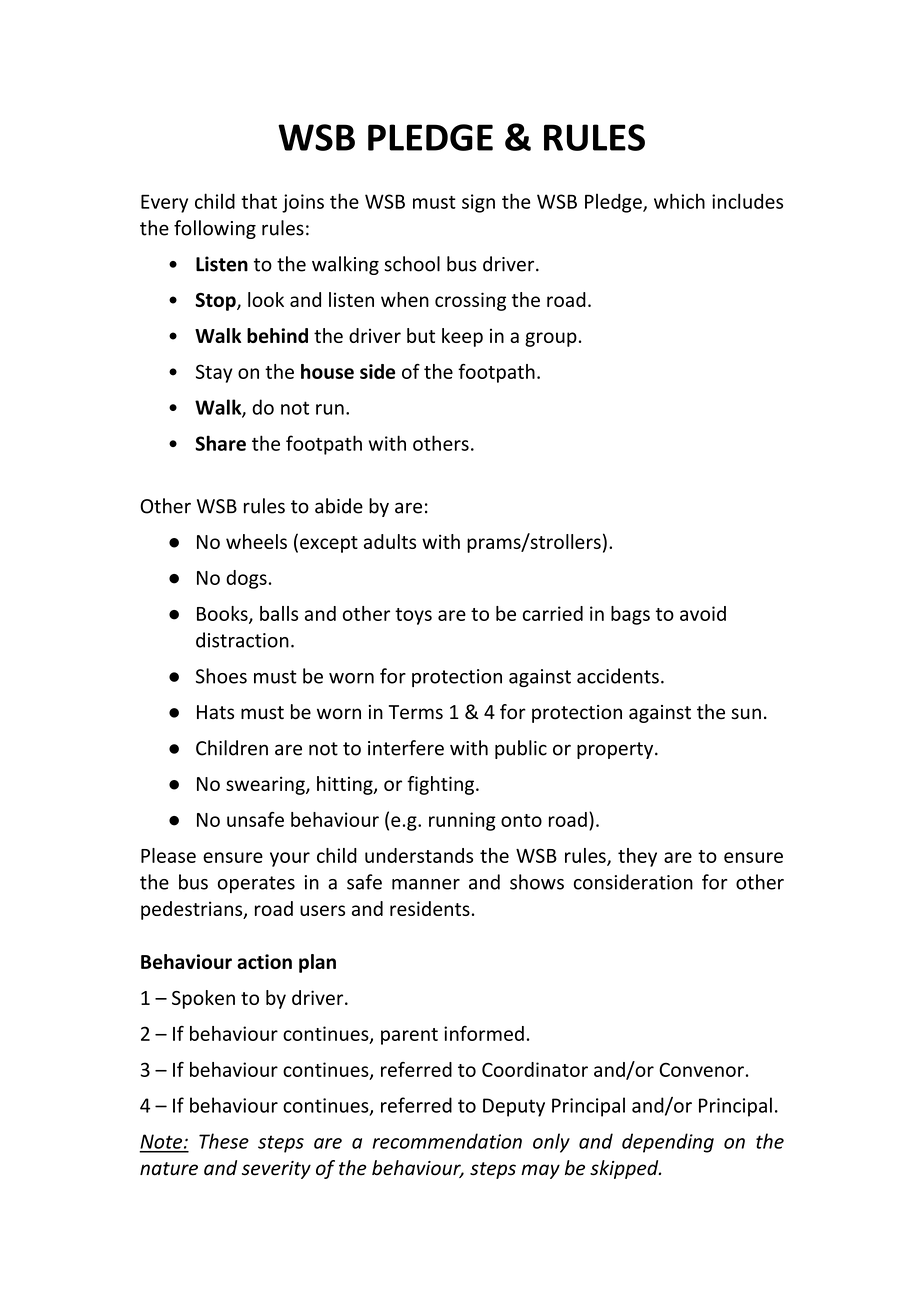 The width and height of the image is (924, 1309). I want to click on adults, so click(390, 541).
